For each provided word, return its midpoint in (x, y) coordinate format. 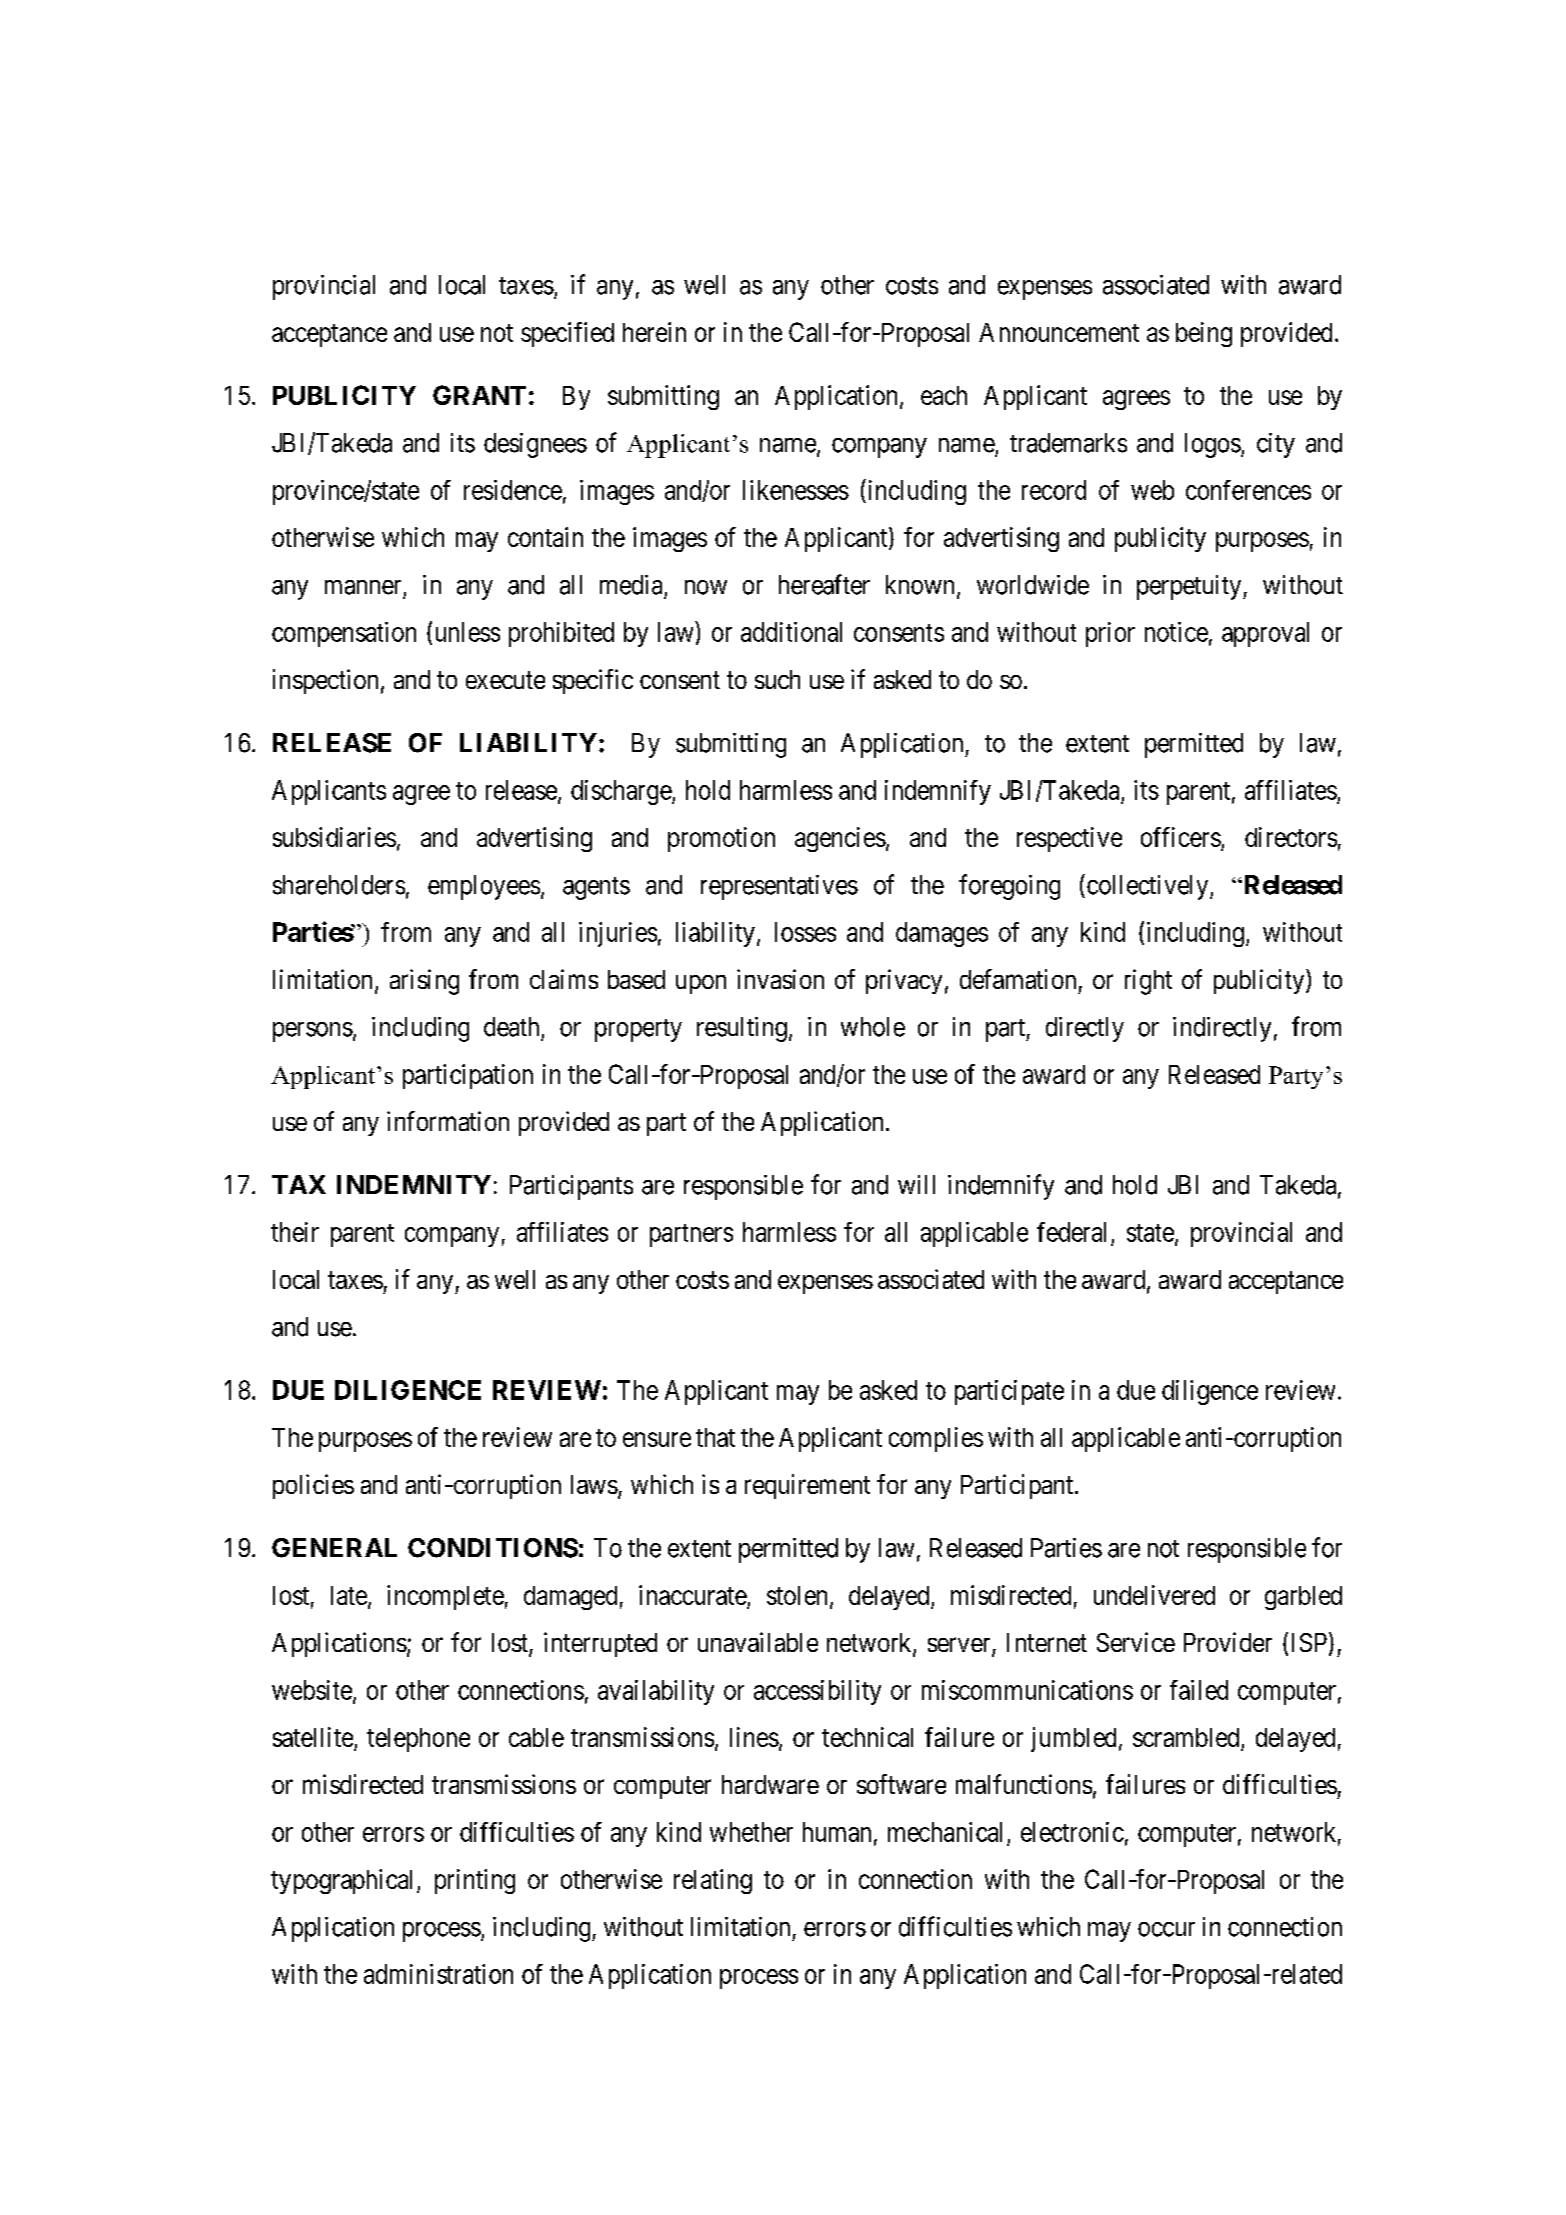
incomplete (445, 1597)
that (715, 1437)
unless (468, 632)
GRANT (479, 395)
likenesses (796, 490)
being (1204, 334)
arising (424, 982)
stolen (797, 1595)
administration (438, 1974)
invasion (780, 979)
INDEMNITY (414, 1184)
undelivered (1154, 1595)
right (1148, 982)
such (777, 679)
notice (1176, 632)
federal (1071, 1232)
